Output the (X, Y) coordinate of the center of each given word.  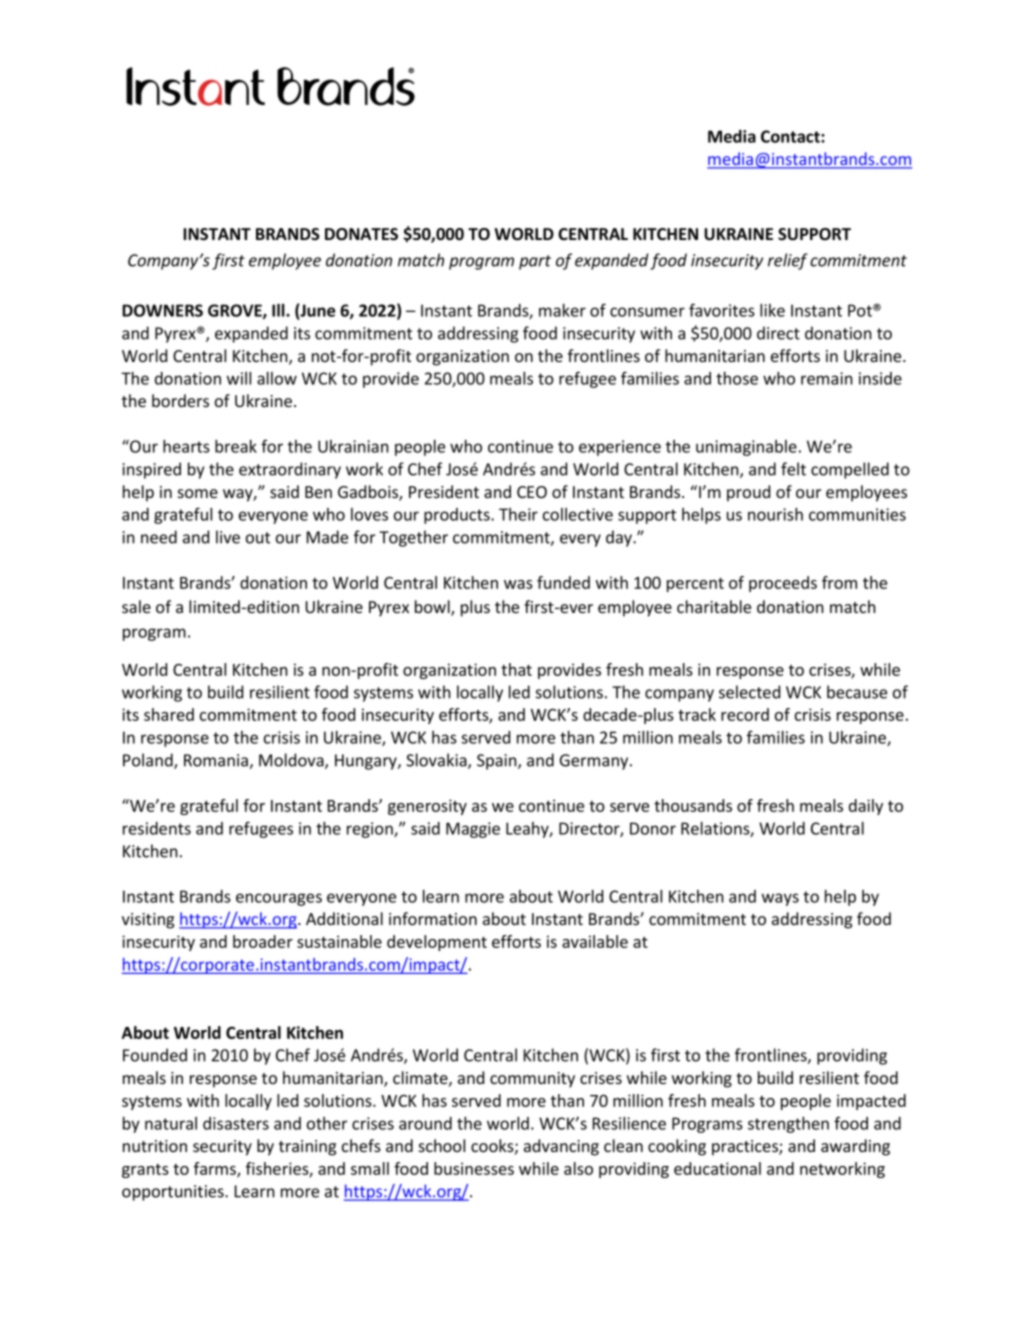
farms (216, 1169)
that (516, 669)
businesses (474, 1168)
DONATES (361, 234)
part (535, 262)
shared (169, 714)
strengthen (788, 1125)
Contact (791, 136)
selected (749, 692)
